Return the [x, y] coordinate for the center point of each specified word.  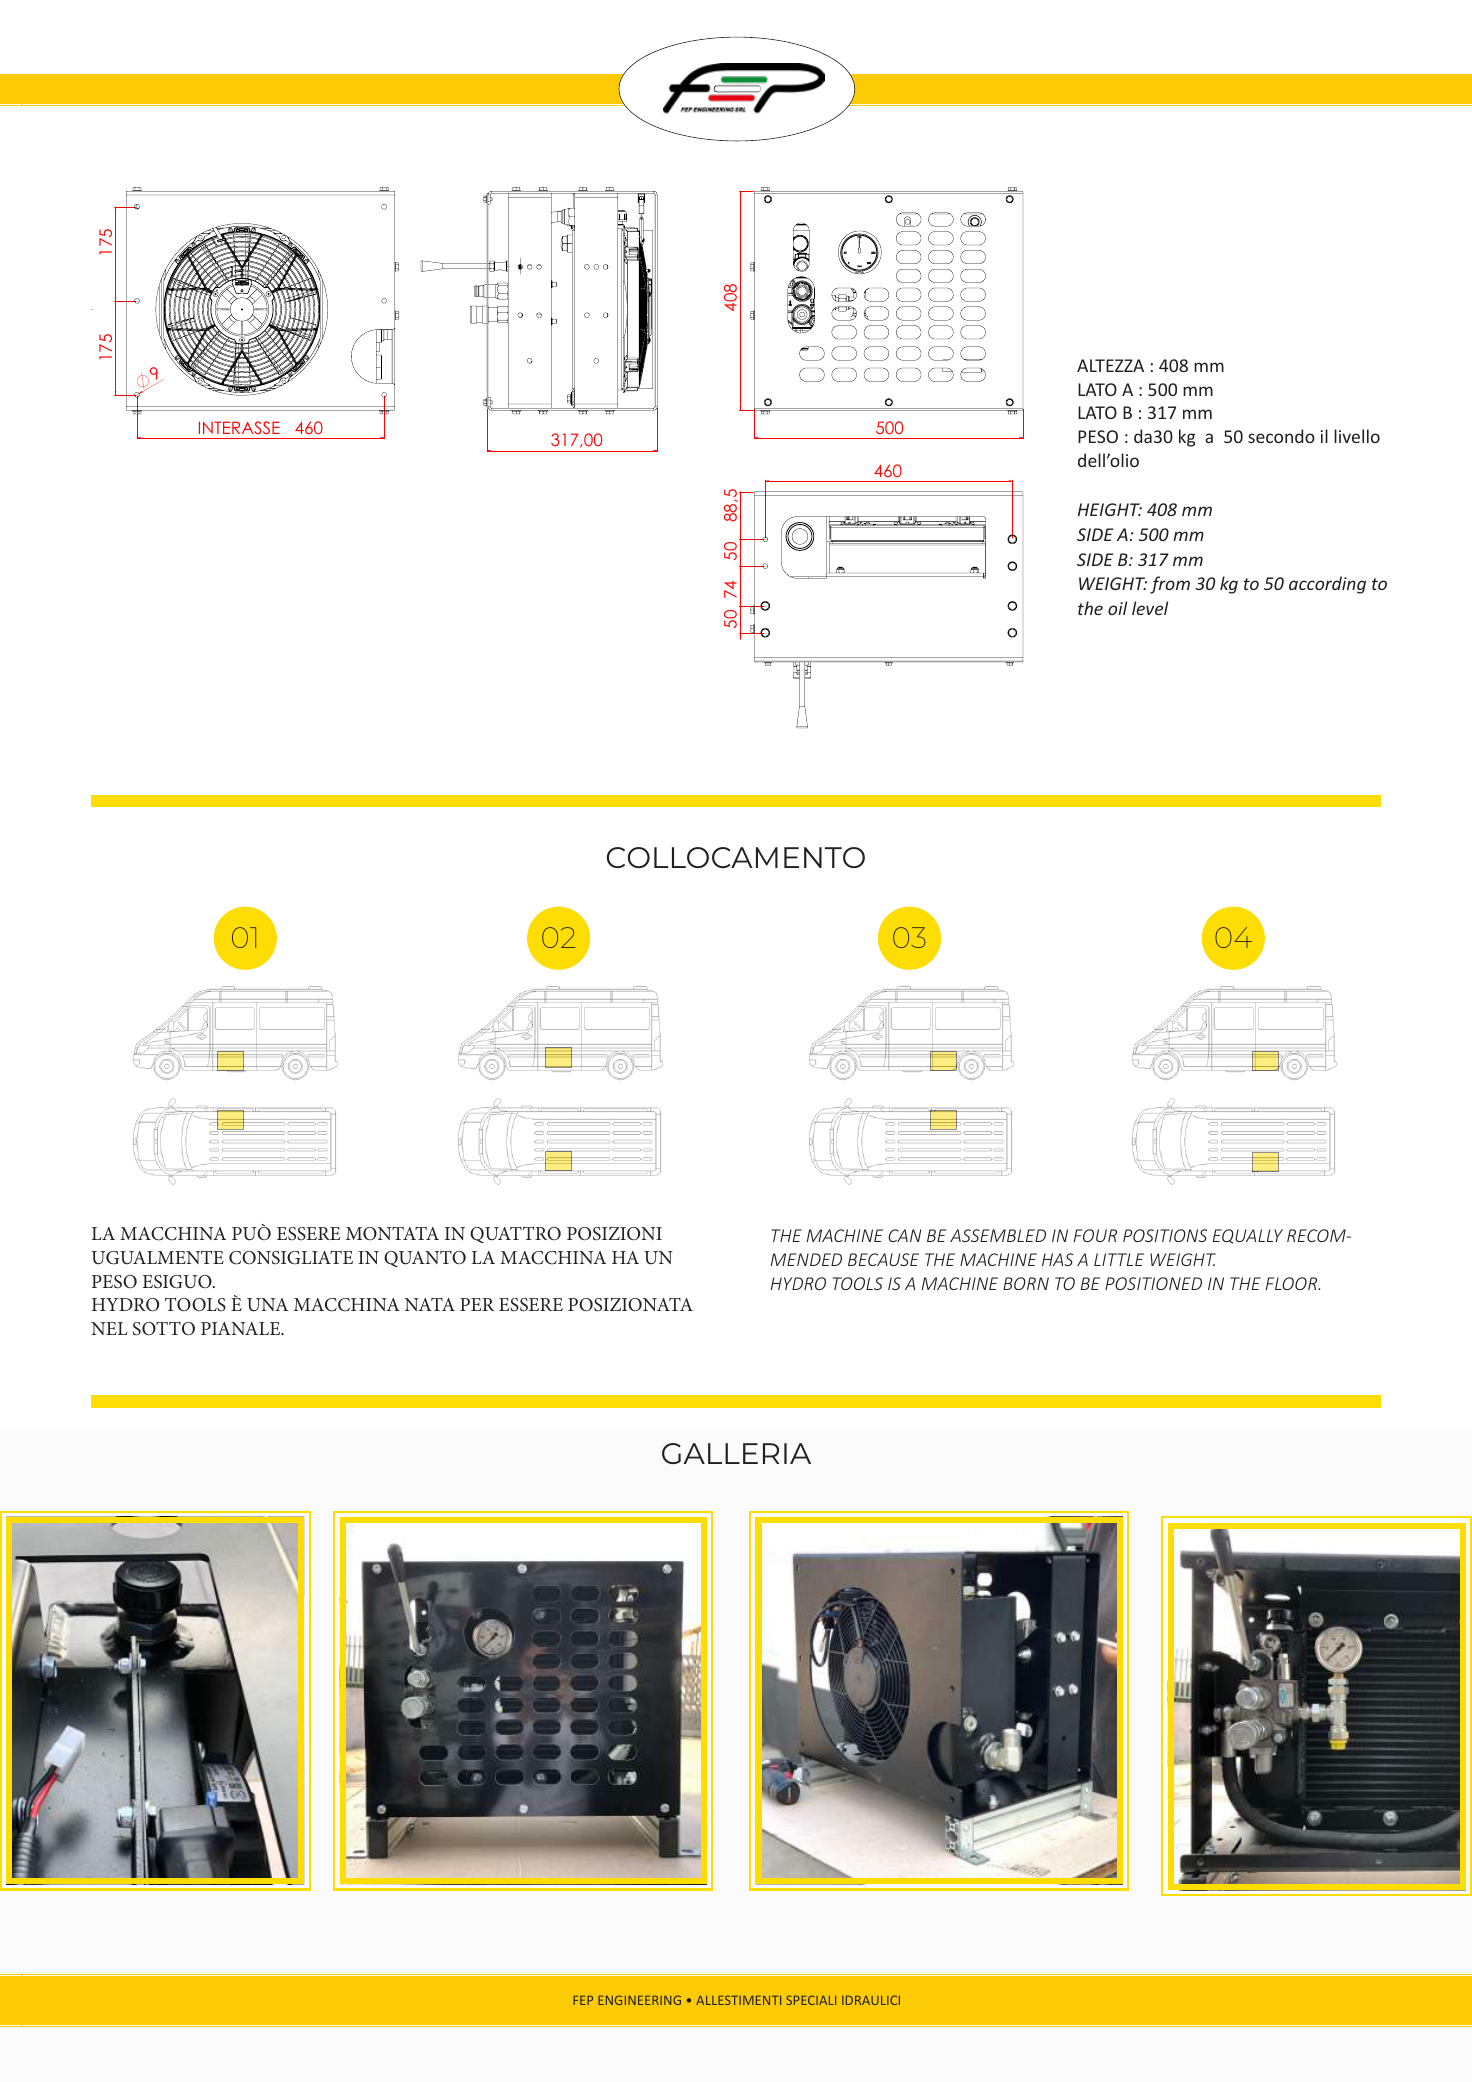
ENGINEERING [639, 2000]
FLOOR [1293, 1283]
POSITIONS [1165, 1235]
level [1150, 608]
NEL [109, 1328]
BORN [1026, 1283]
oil [1117, 608]
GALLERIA [736, 1453]
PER [477, 1304]
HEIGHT [1110, 509]
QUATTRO [515, 1235]
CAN [904, 1235]
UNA [267, 1305]
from [1170, 585]
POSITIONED [1153, 1283]
